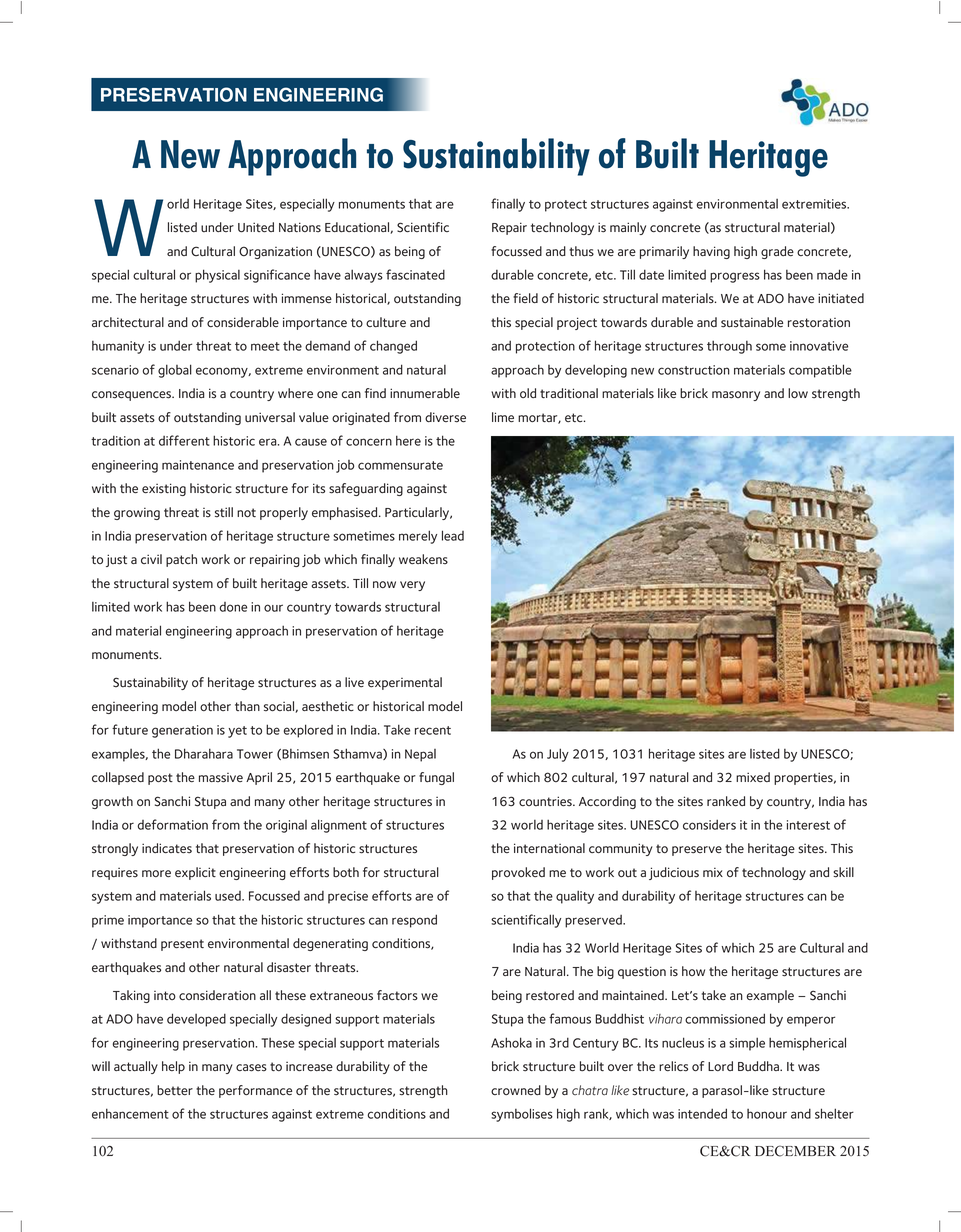 The width and height of the screenshot is (961, 1232). I want to click on fascinated, so click(415, 274).
